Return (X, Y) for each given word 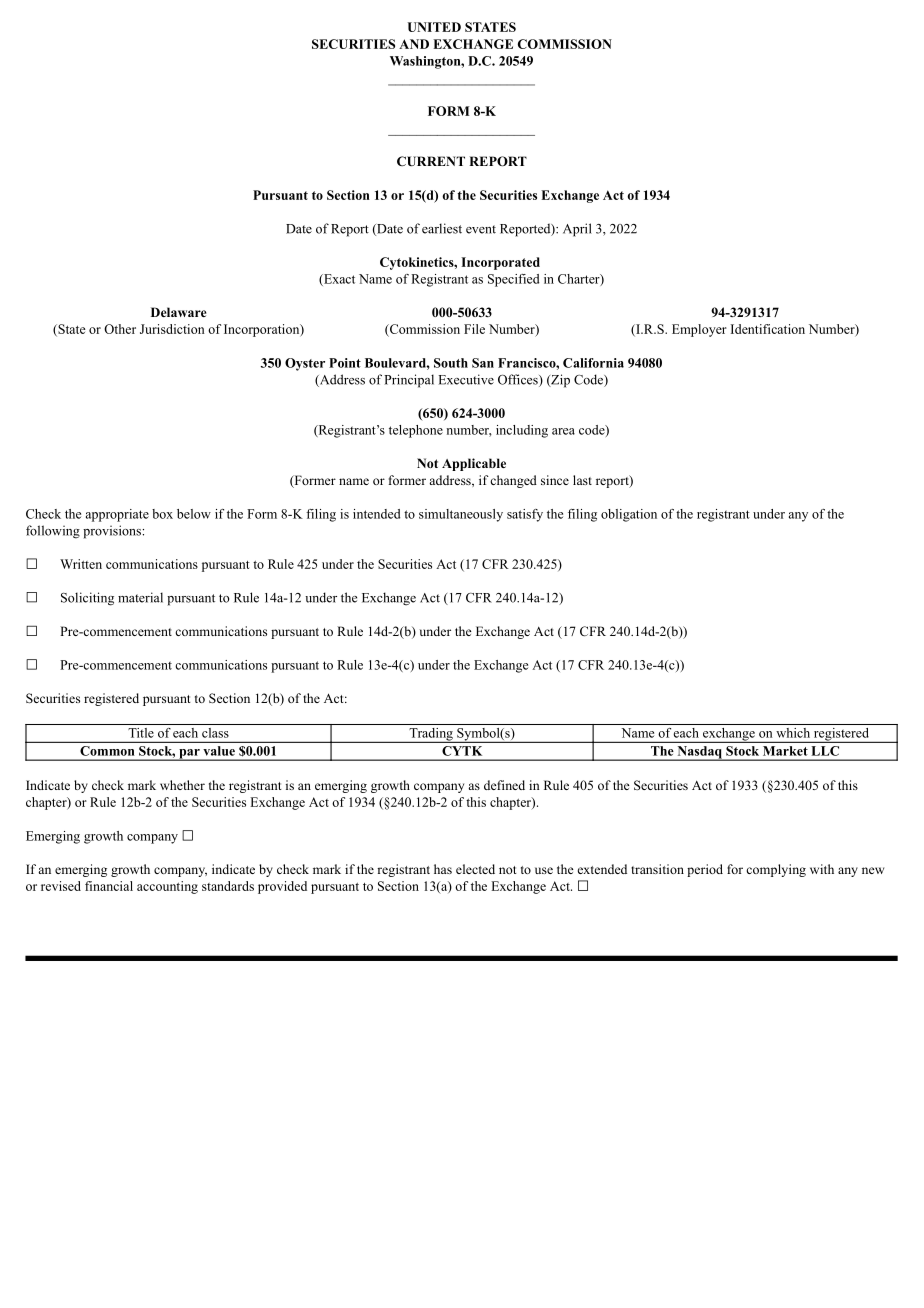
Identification (768, 329)
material (140, 597)
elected (475, 869)
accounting (167, 887)
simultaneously (461, 515)
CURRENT (431, 161)
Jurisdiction (172, 329)
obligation (629, 515)
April (577, 230)
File (474, 329)
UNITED (434, 27)
